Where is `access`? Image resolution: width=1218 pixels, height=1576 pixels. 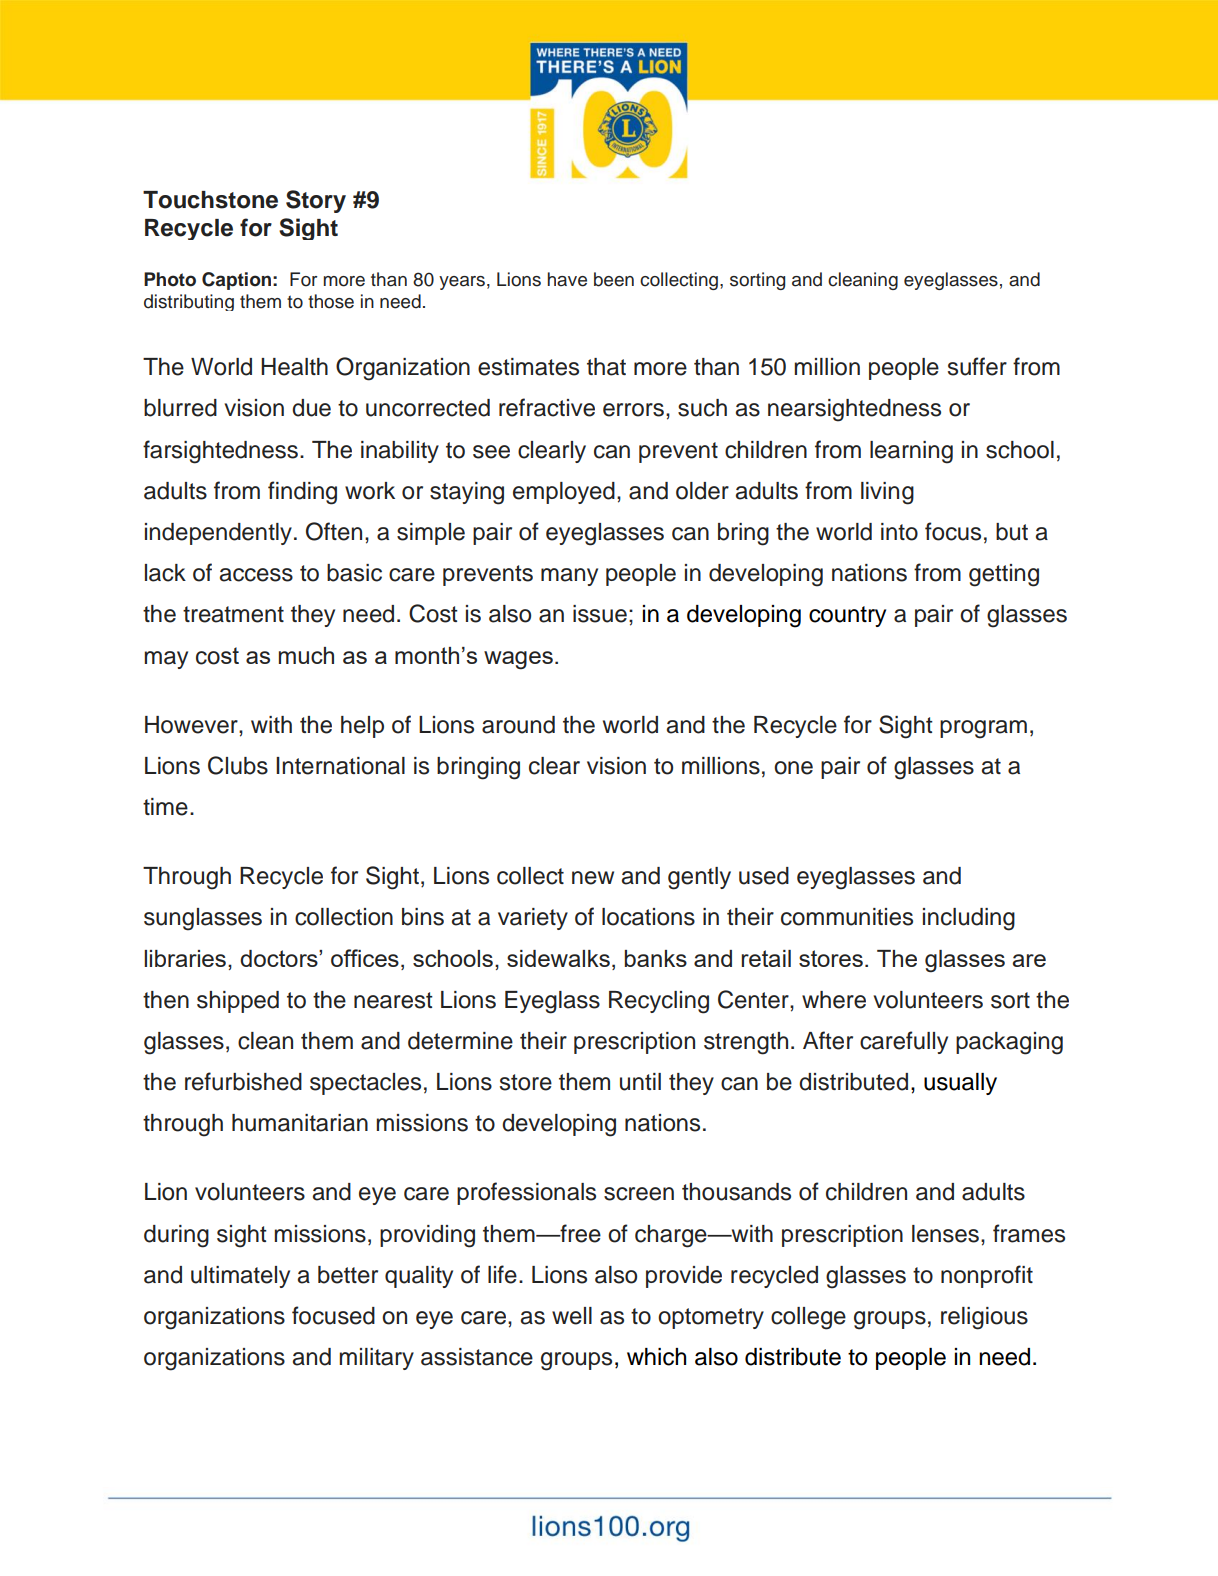 access is located at coordinates (256, 575).
